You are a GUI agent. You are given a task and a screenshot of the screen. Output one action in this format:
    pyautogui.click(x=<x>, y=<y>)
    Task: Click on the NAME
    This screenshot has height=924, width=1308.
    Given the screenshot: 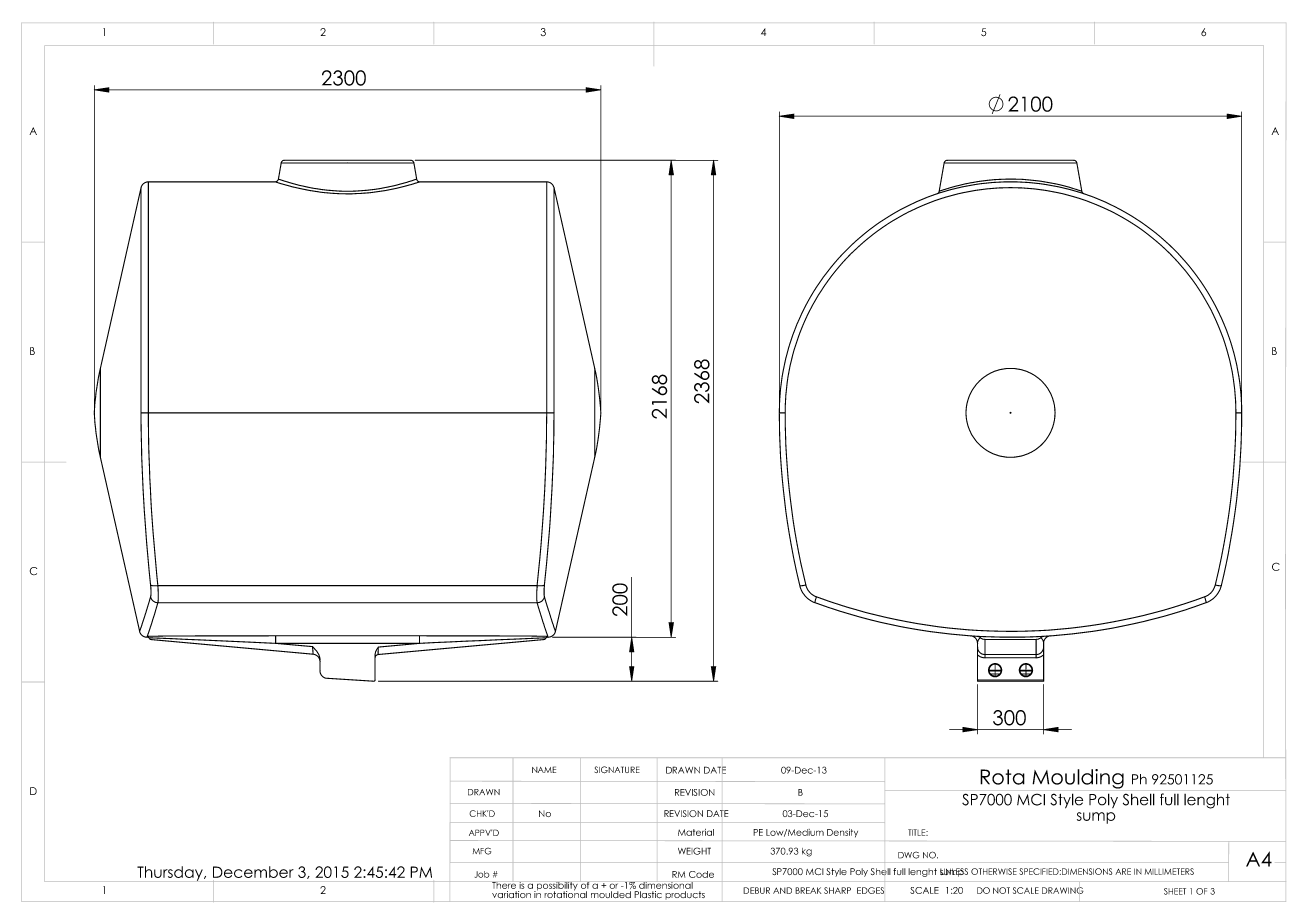 What is the action you would take?
    pyautogui.click(x=544, y=769)
